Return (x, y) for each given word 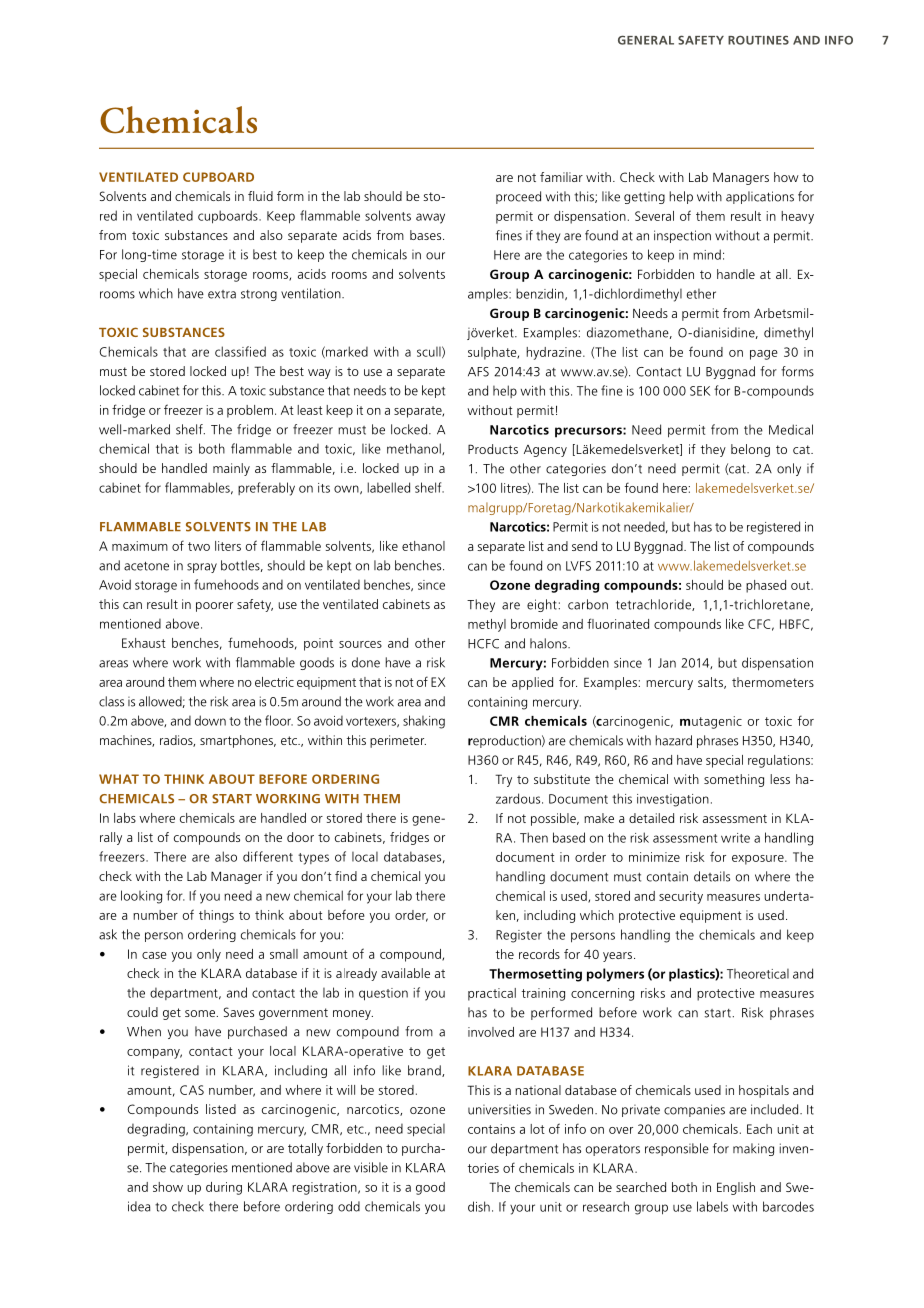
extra (222, 294)
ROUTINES (758, 40)
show (168, 1187)
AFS (478, 372)
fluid (260, 196)
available (405, 973)
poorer (214, 607)
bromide (534, 624)
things (216, 916)
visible (371, 1167)
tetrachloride (654, 605)
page (764, 355)
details (712, 876)
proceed (518, 197)
